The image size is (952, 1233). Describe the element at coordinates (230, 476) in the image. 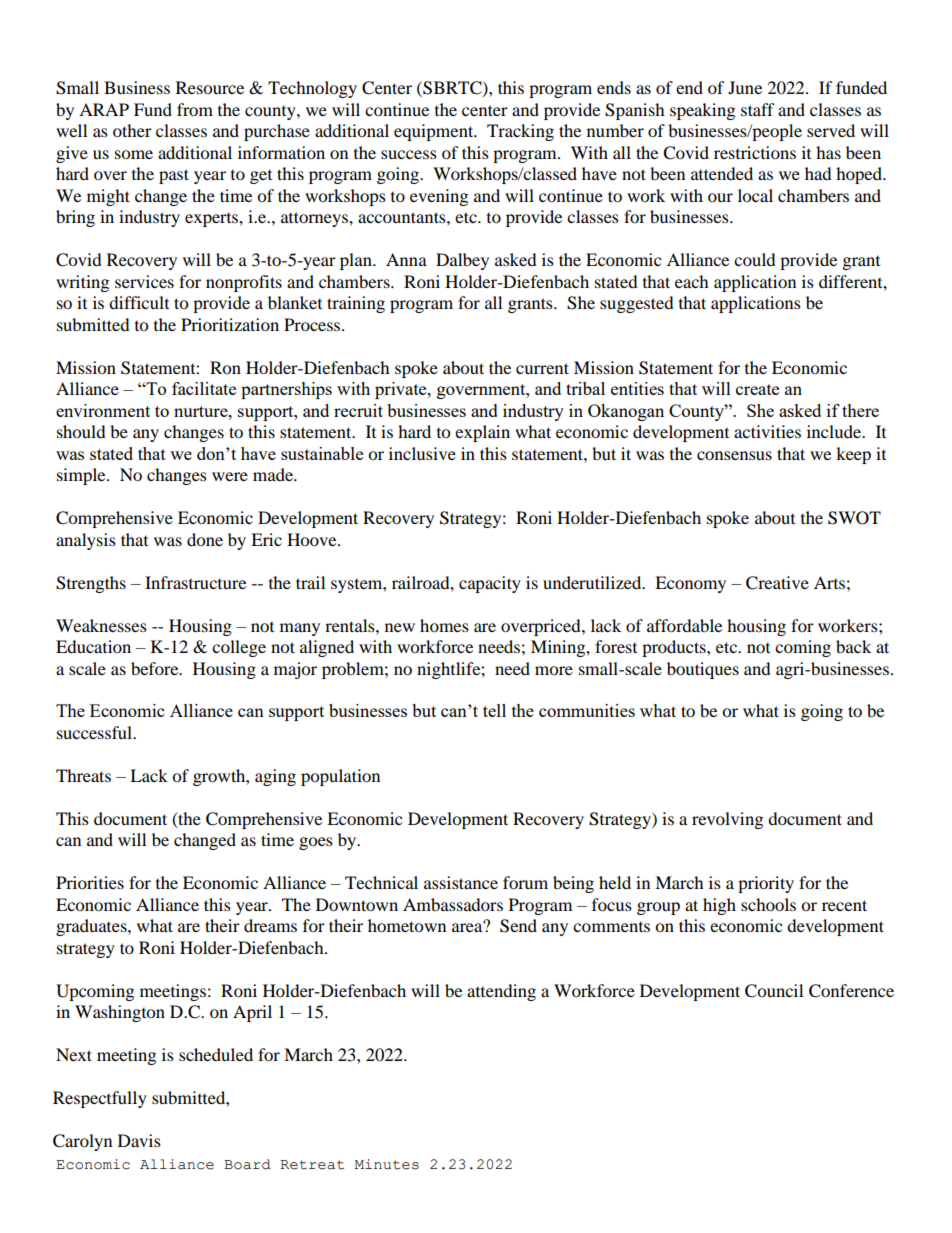

I see `were` at that location.
